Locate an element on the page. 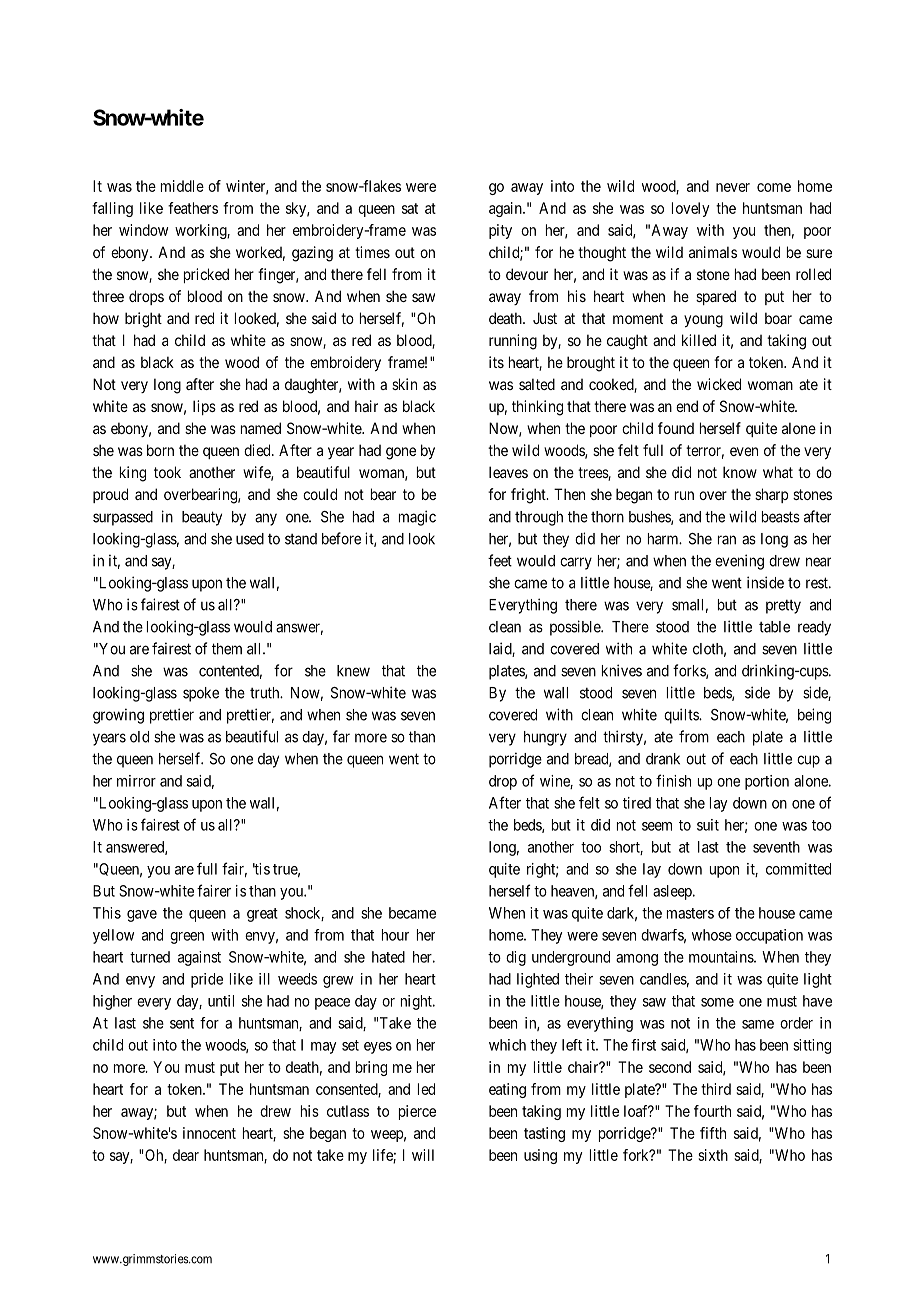 The height and width of the image is (1308, 924). innocent is located at coordinates (209, 1133).
